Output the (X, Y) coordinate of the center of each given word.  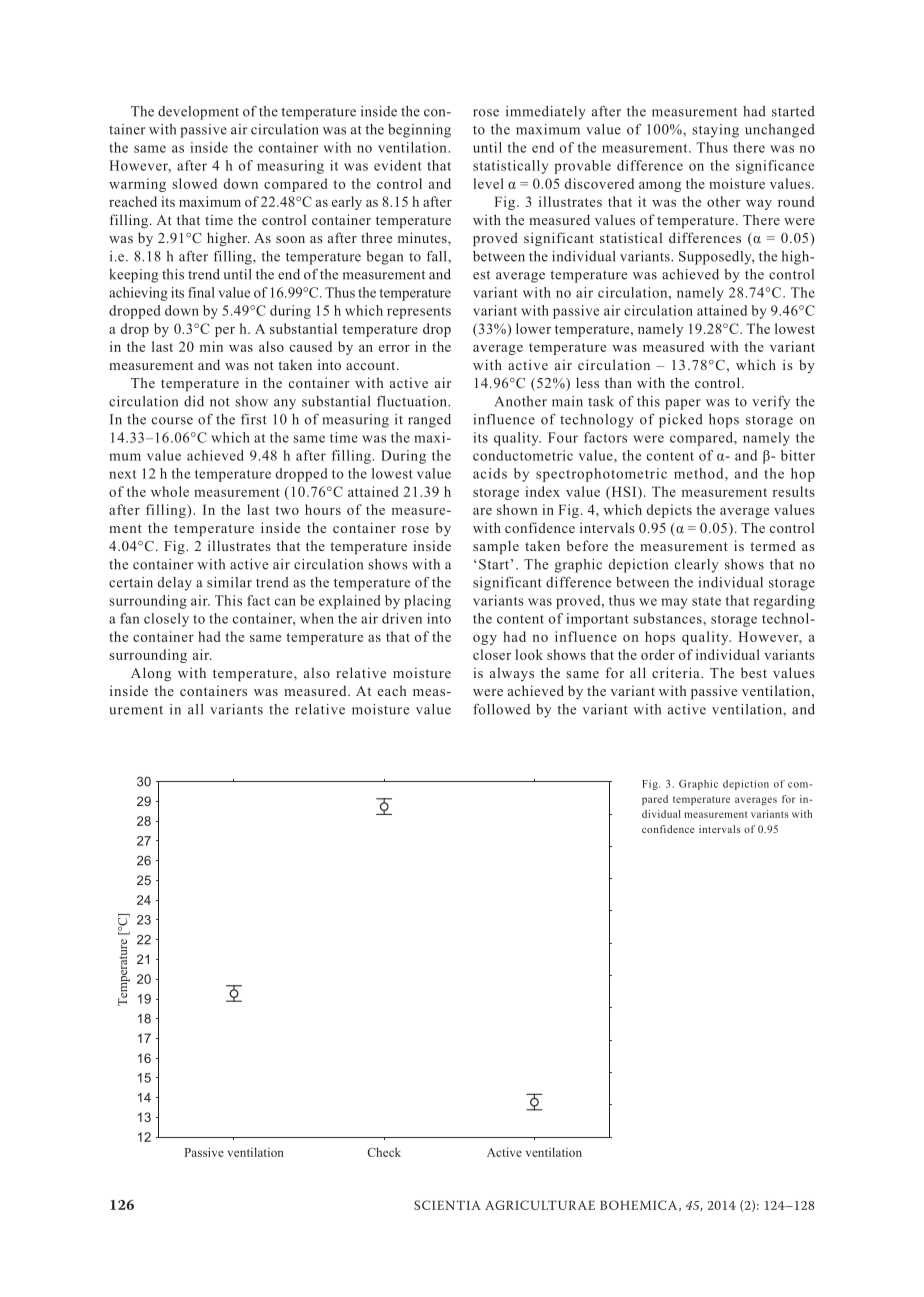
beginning (419, 131)
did (194, 401)
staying (715, 131)
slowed (194, 183)
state (706, 601)
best (754, 672)
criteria (677, 672)
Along (151, 674)
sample (496, 547)
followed (501, 709)
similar (229, 582)
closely (166, 620)
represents (419, 313)
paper (683, 404)
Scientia (447, 1205)
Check (384, 1152)
